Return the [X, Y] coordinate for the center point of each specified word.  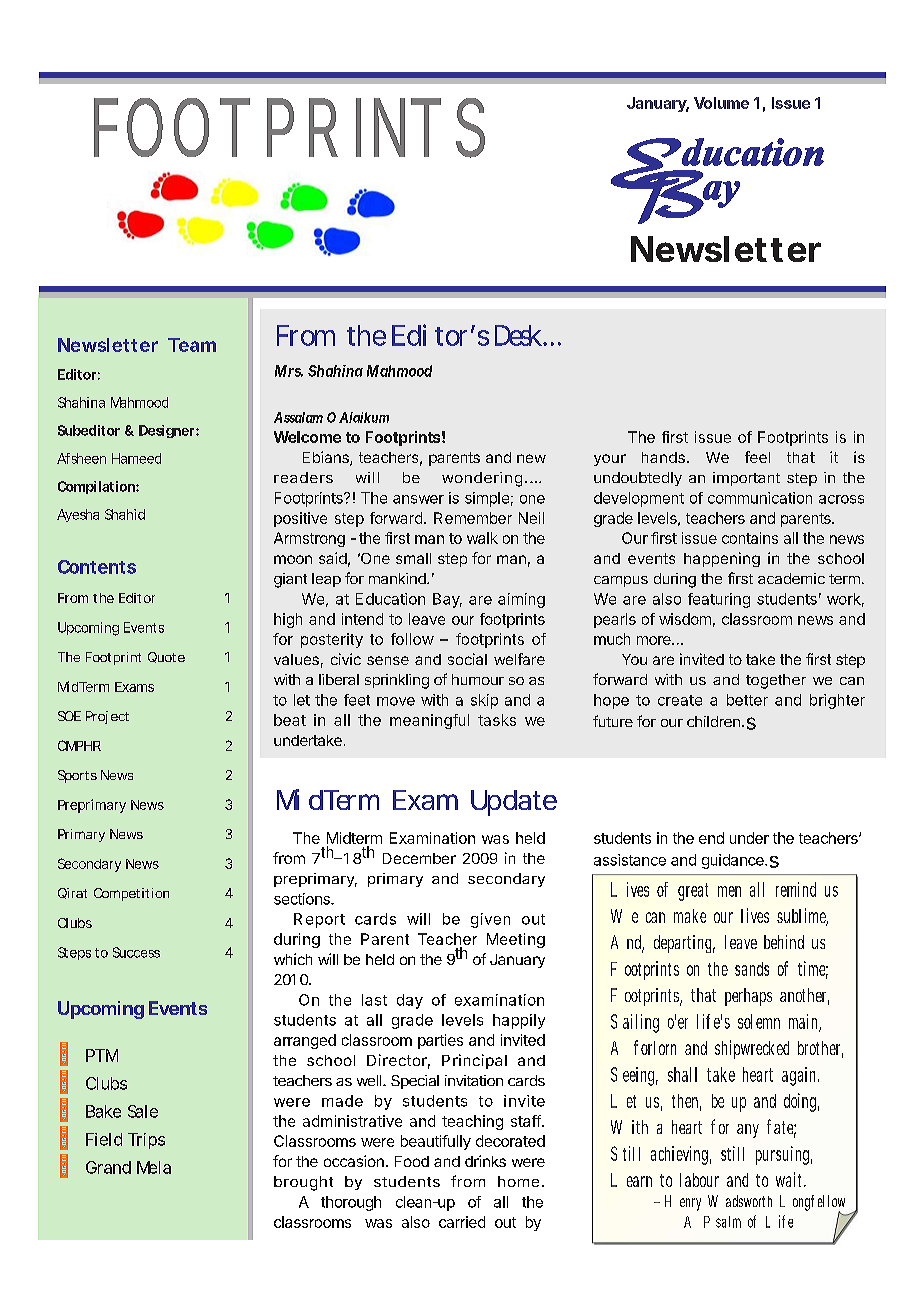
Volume [721, 103]
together [776, 681]
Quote [166, 657]
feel [757, 457]
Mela [154, 1167]
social [467, 659]
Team [192, 345]
